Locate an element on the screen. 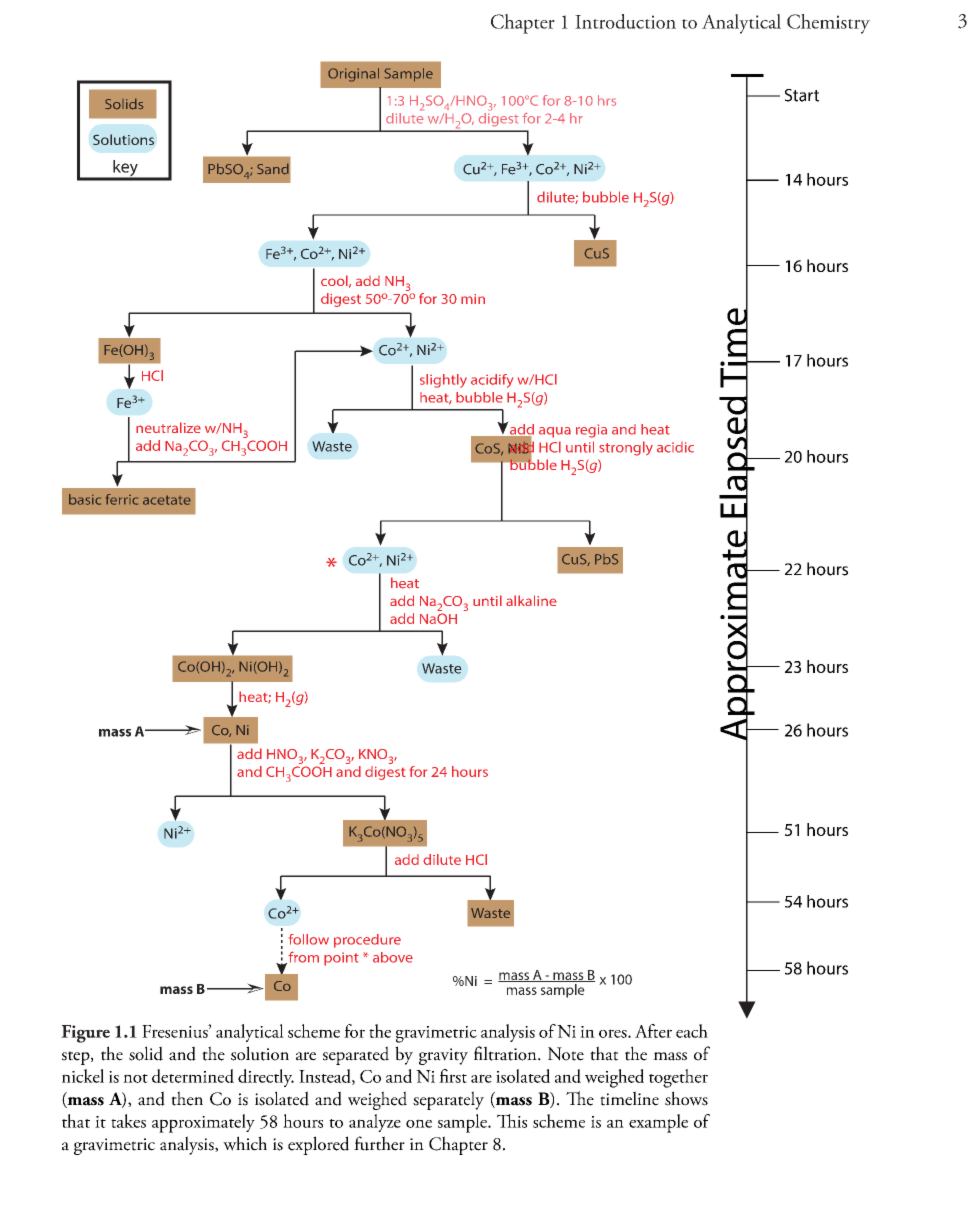 This screenshot has height=1226, width=980. acidic is located at coordinates (675, 447).
